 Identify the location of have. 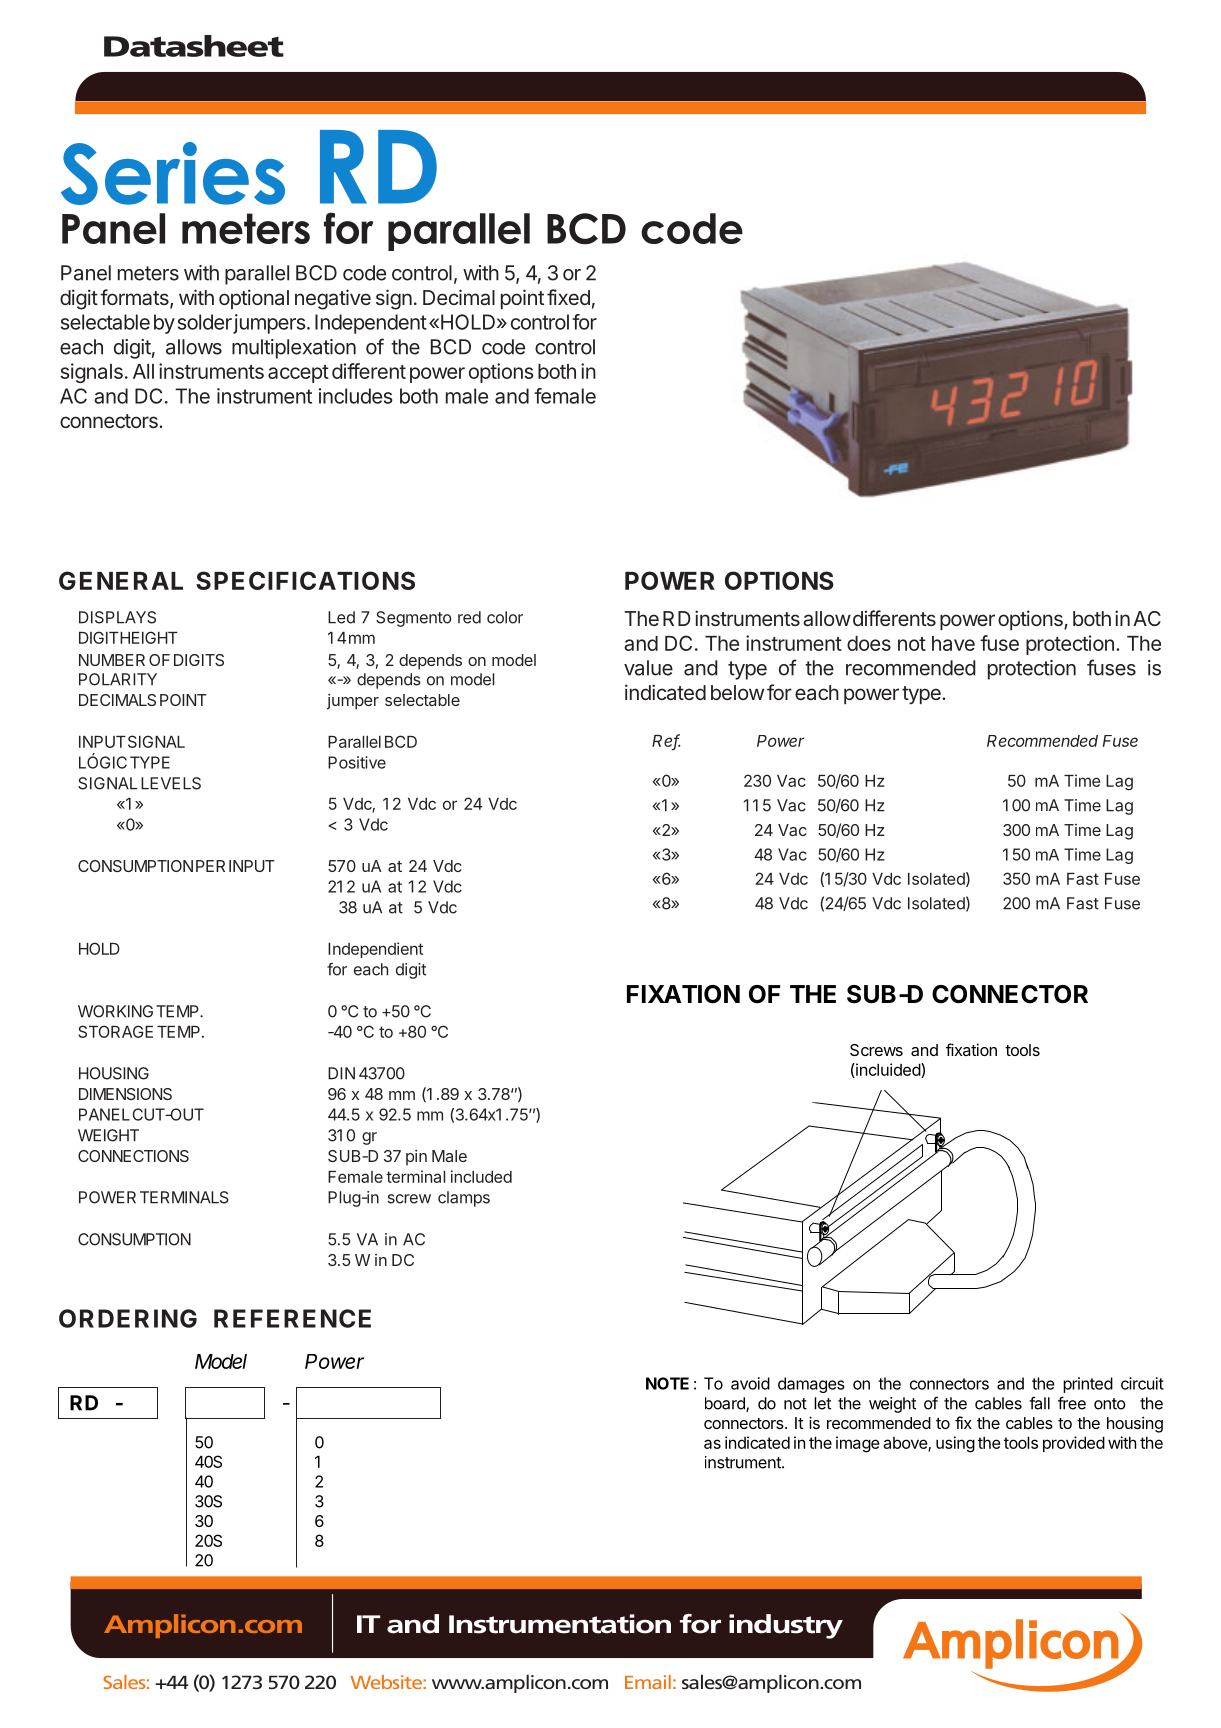
(953, 643).
